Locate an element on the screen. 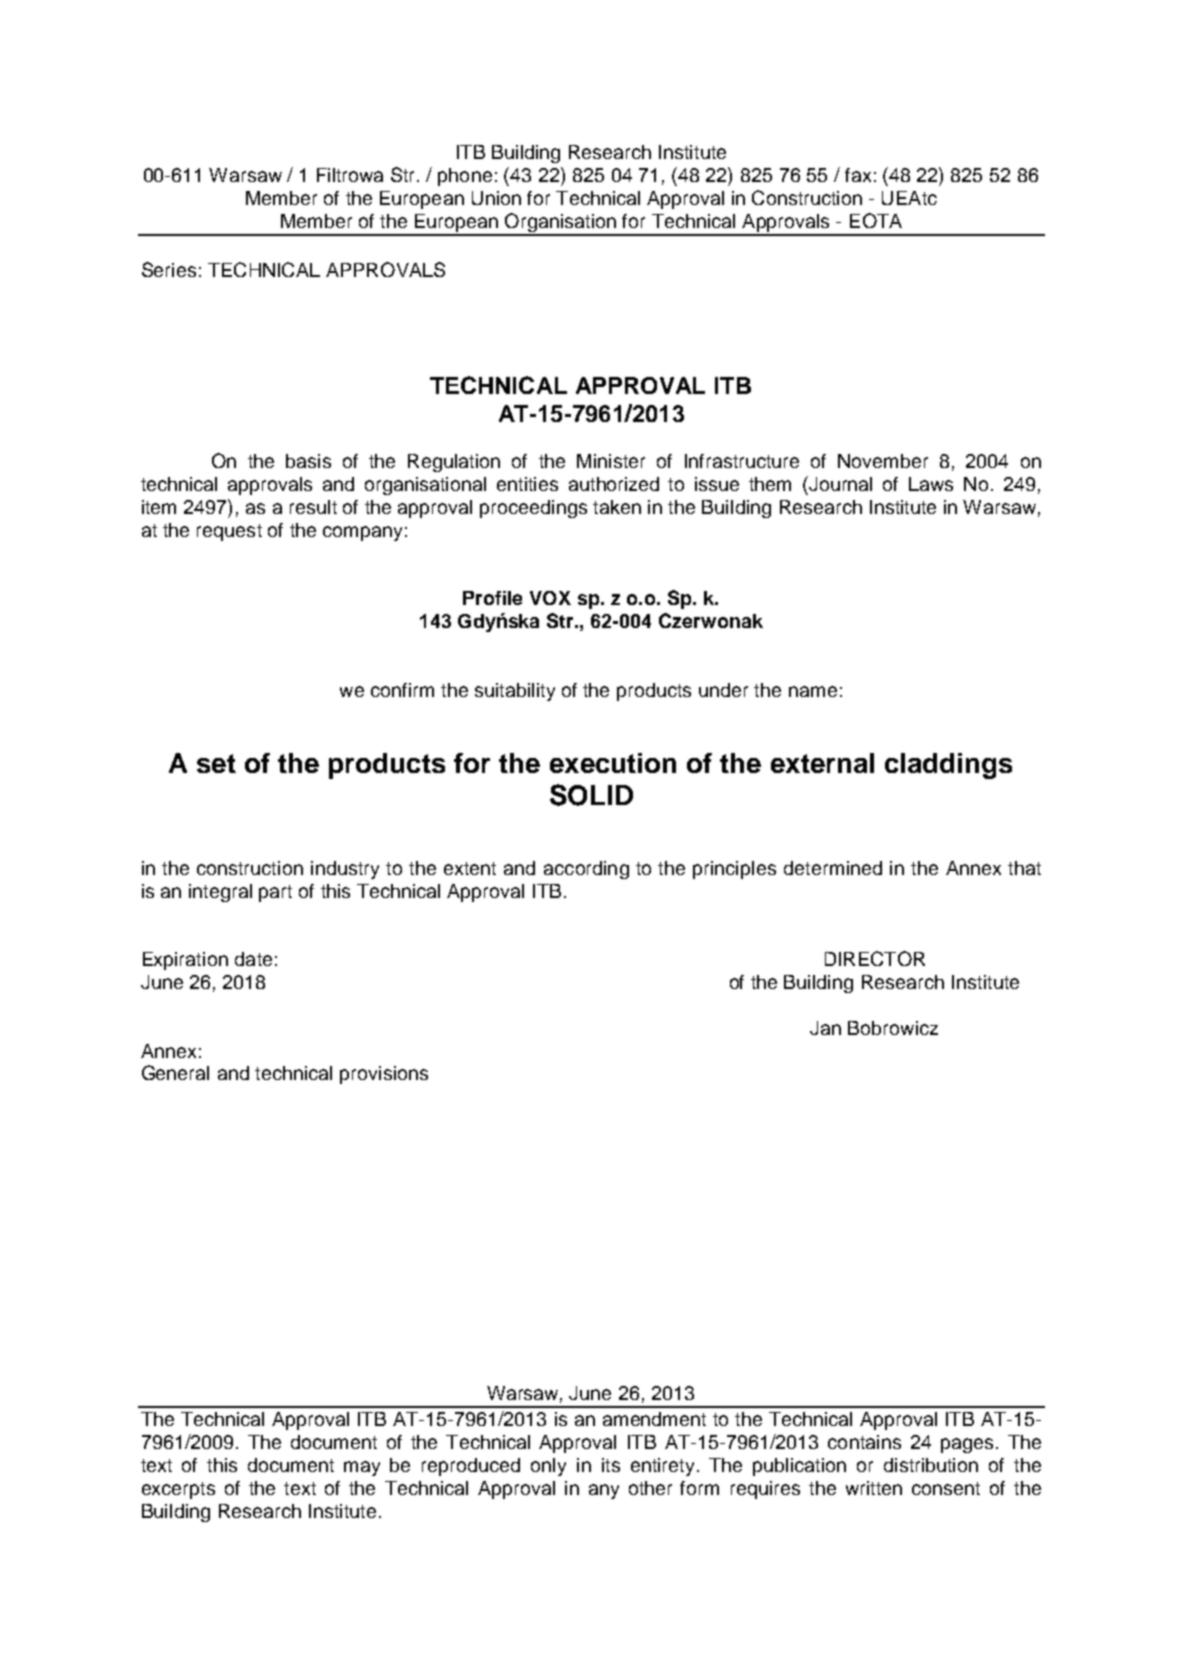 Image resolution: width=1182 pixels, height=1672 pixels. General is located at coordinates (175, 1072).
